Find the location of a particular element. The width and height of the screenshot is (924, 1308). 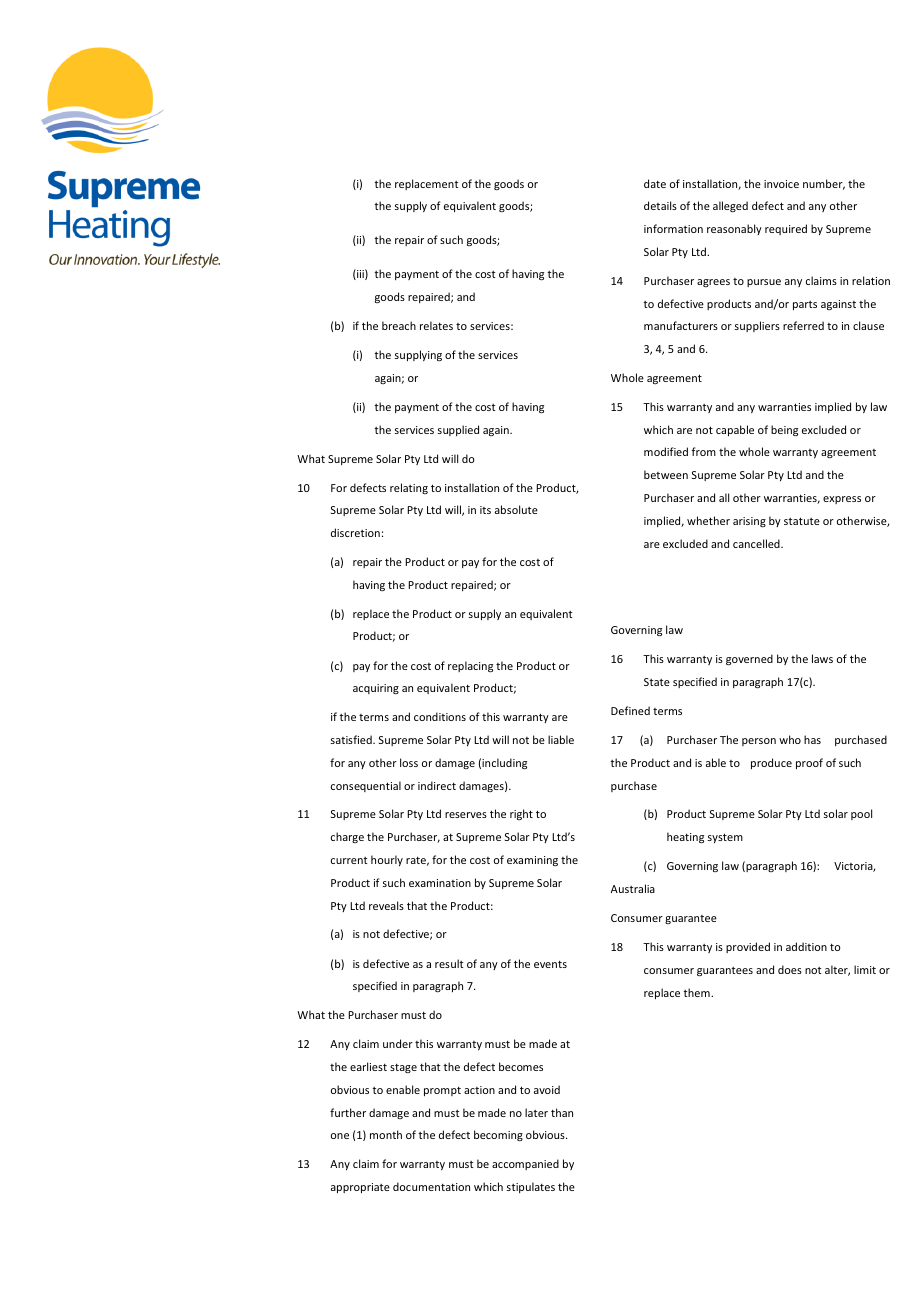

Australia is located at coordinates (633, 888).
